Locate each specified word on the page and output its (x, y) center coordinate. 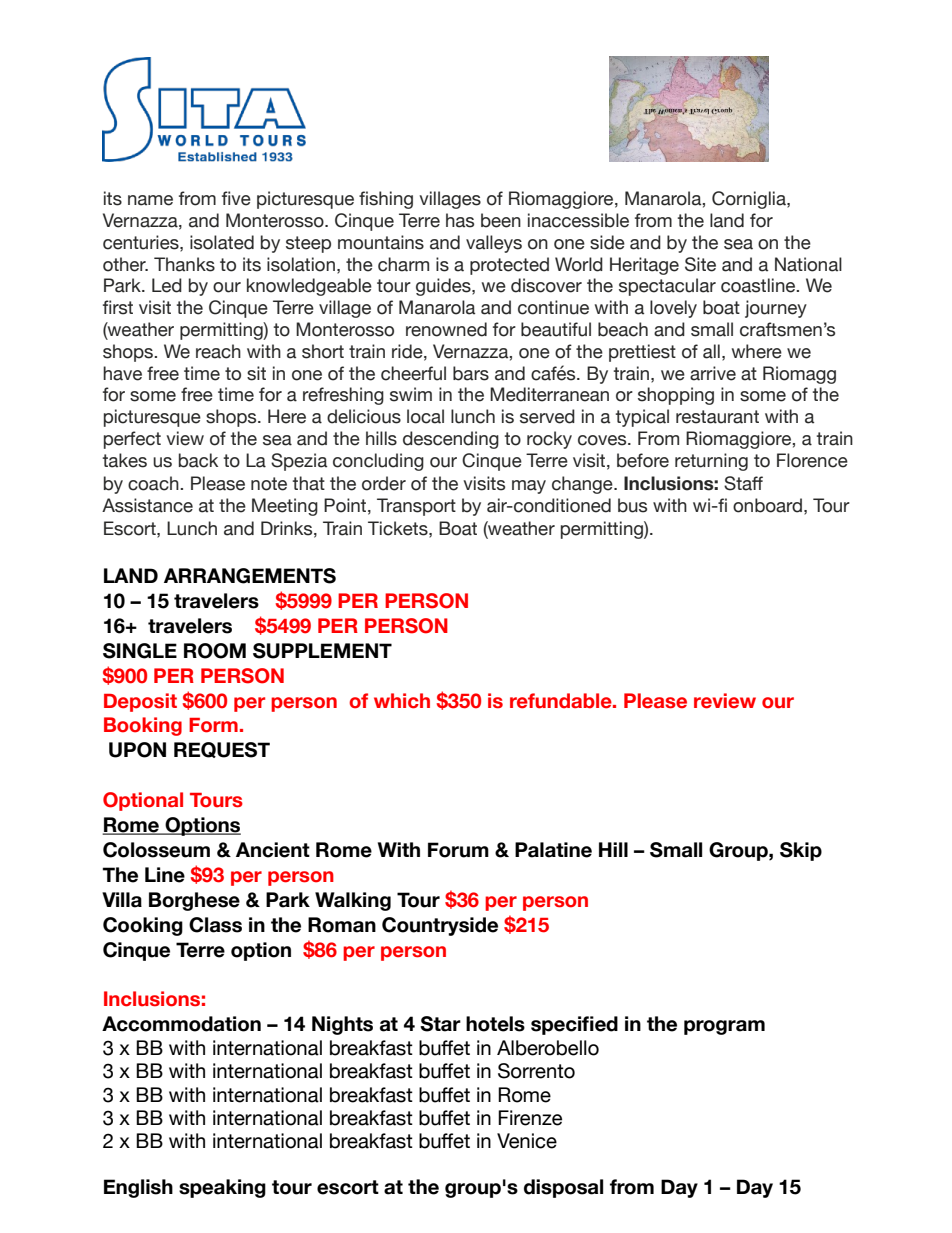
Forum (458, 850)
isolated (222, 242)
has (460, 220)
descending (451, 440)
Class (215, 925)
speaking (222, 1188)
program (724, 1027)
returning (711, 462)
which (402, 701)
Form (213, 725)
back (198, 460)
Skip (801, 851)
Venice (527, 1141)
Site (700, 264)
